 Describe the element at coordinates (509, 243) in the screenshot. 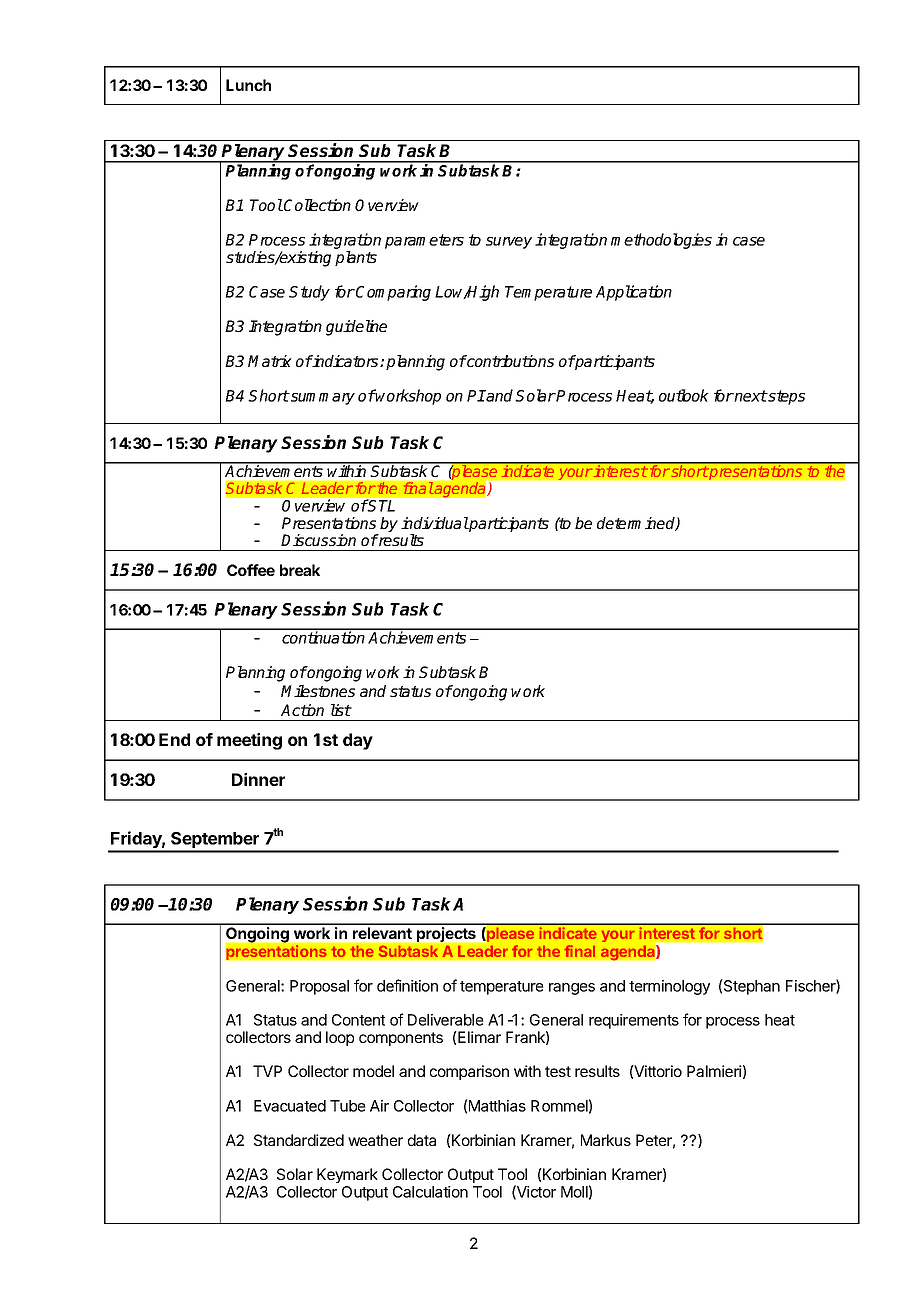

I see `survey` at that location.
